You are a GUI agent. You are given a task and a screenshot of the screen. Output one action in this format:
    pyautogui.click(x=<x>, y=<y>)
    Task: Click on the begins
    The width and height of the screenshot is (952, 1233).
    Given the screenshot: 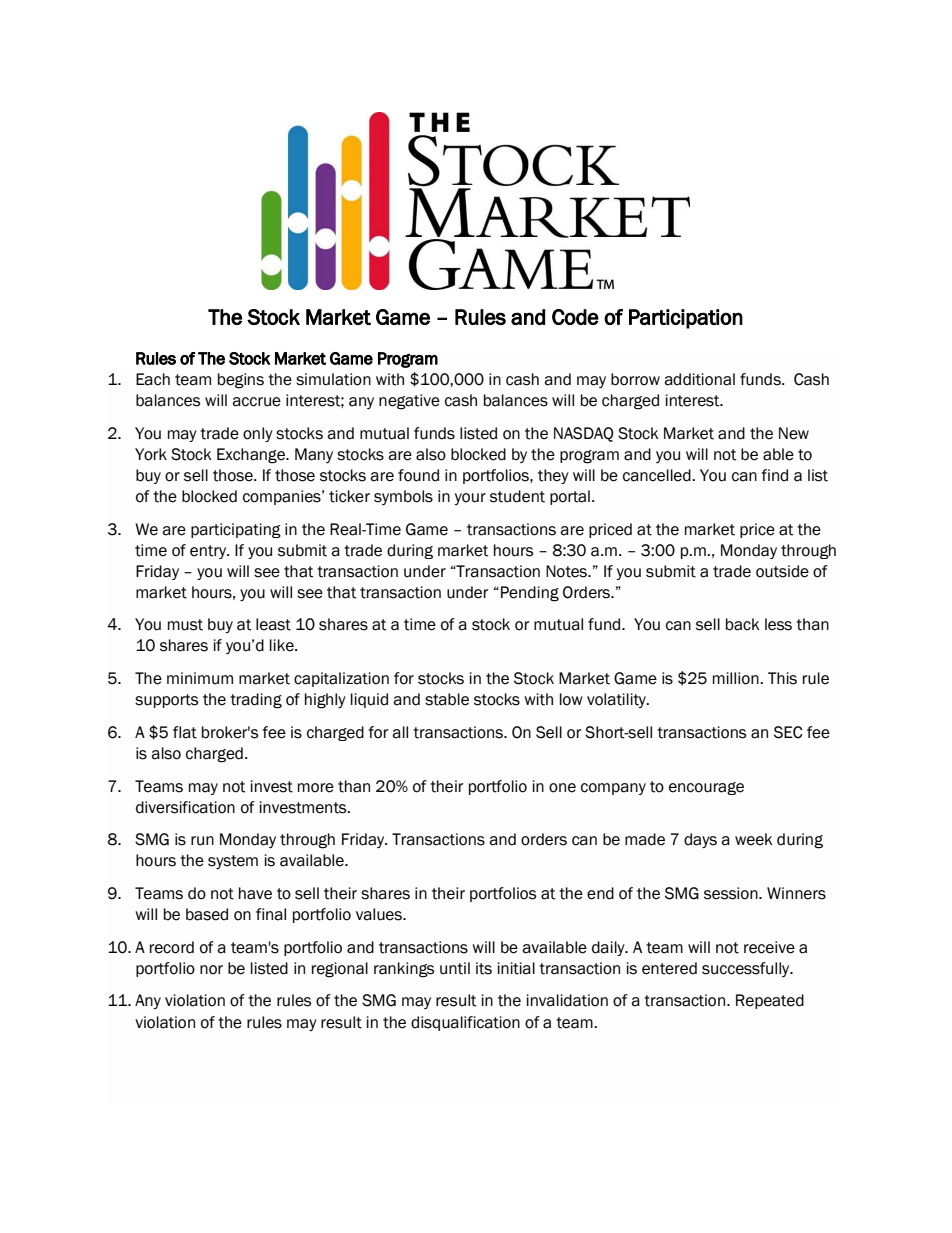 What is the action you would take?
    pyautogui.click(x=241, y=381)
